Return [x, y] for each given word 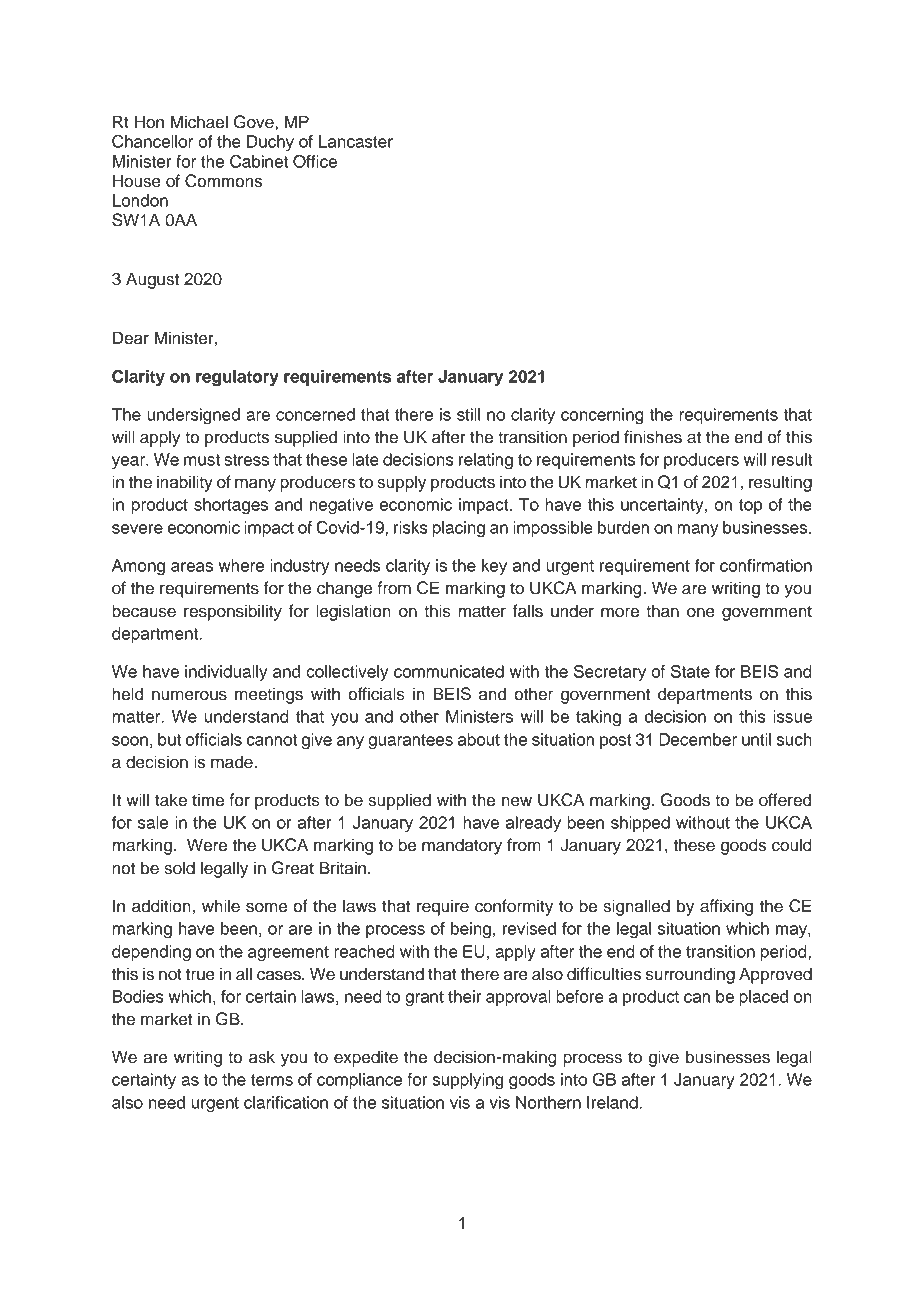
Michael [199, 122]
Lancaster [356, 141]
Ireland [613, 1102]
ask [262, 1057]
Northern [548, 1102]
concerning [602, 416]
